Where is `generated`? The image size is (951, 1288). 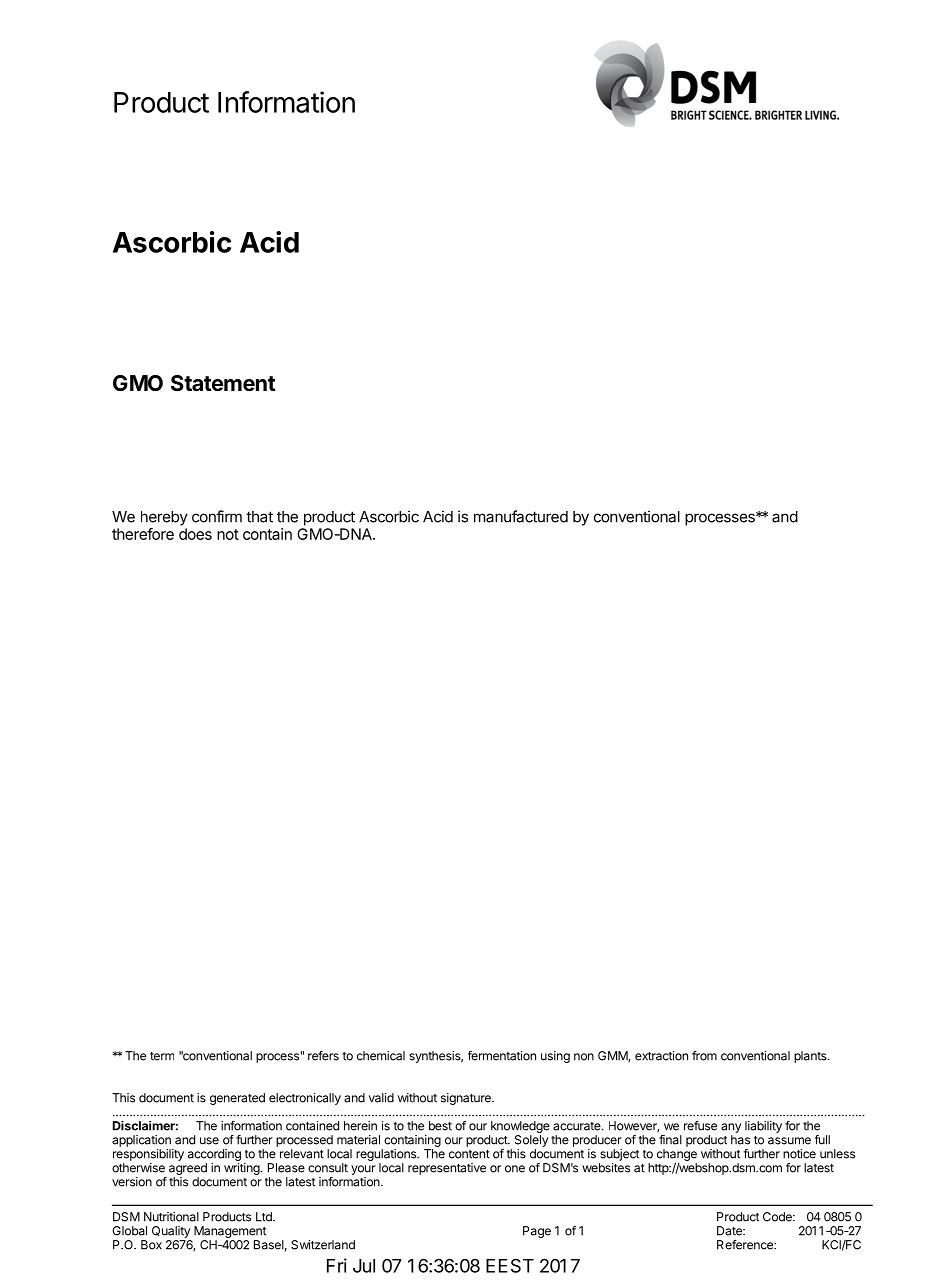 generated is located at coordinates (237, 1099).
